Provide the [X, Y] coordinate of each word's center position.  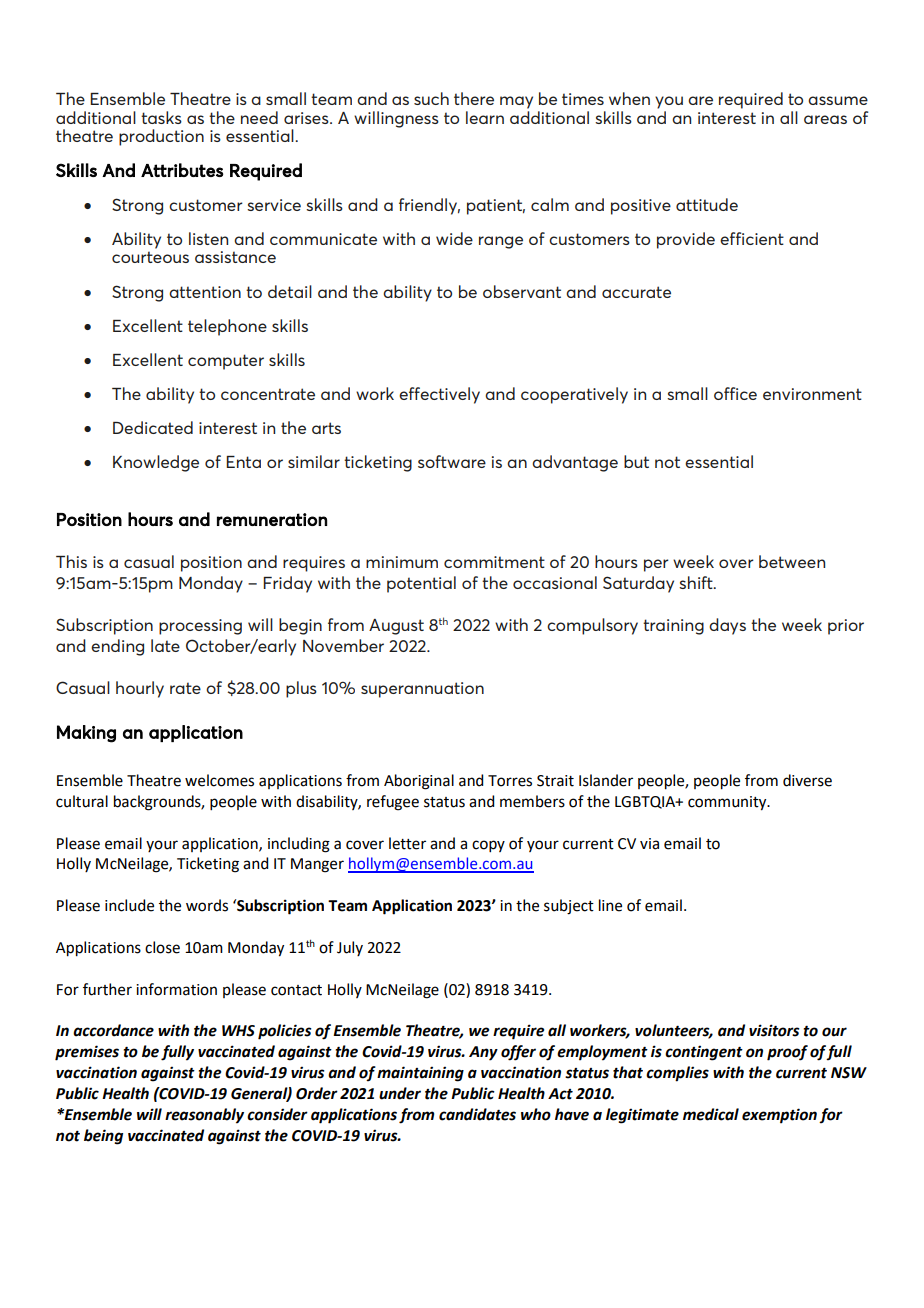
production [161, 137]
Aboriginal [419, 782]
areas [825, 119]
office [735, 393]
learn [485, 117]
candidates [477, 1114]
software [452, 461]
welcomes [219, 780]
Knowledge [156, 463]
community [728, 803]
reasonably [204, 1116]
